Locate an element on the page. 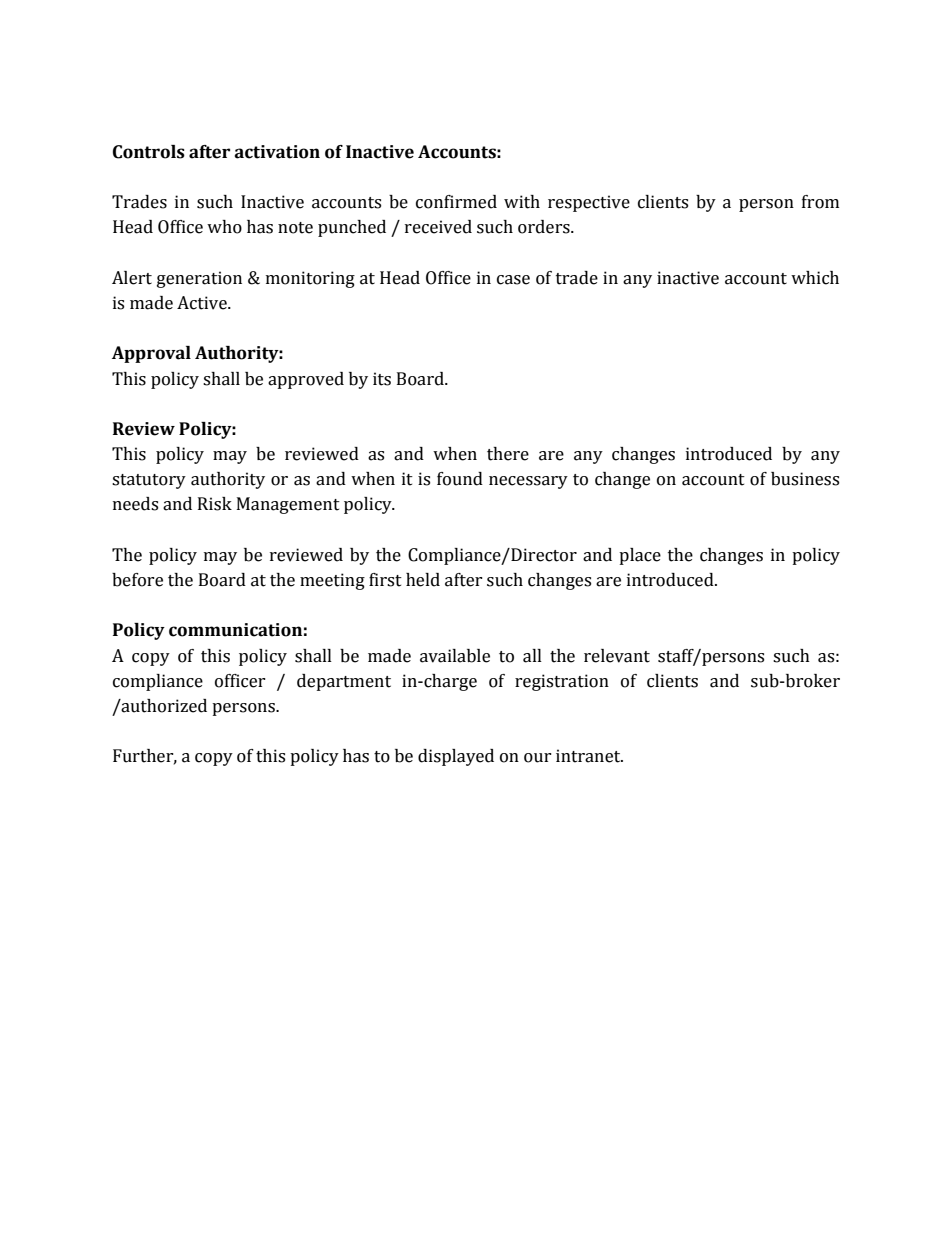 This image has height=1233, width=952. its is located at coordinates (382, 379).
